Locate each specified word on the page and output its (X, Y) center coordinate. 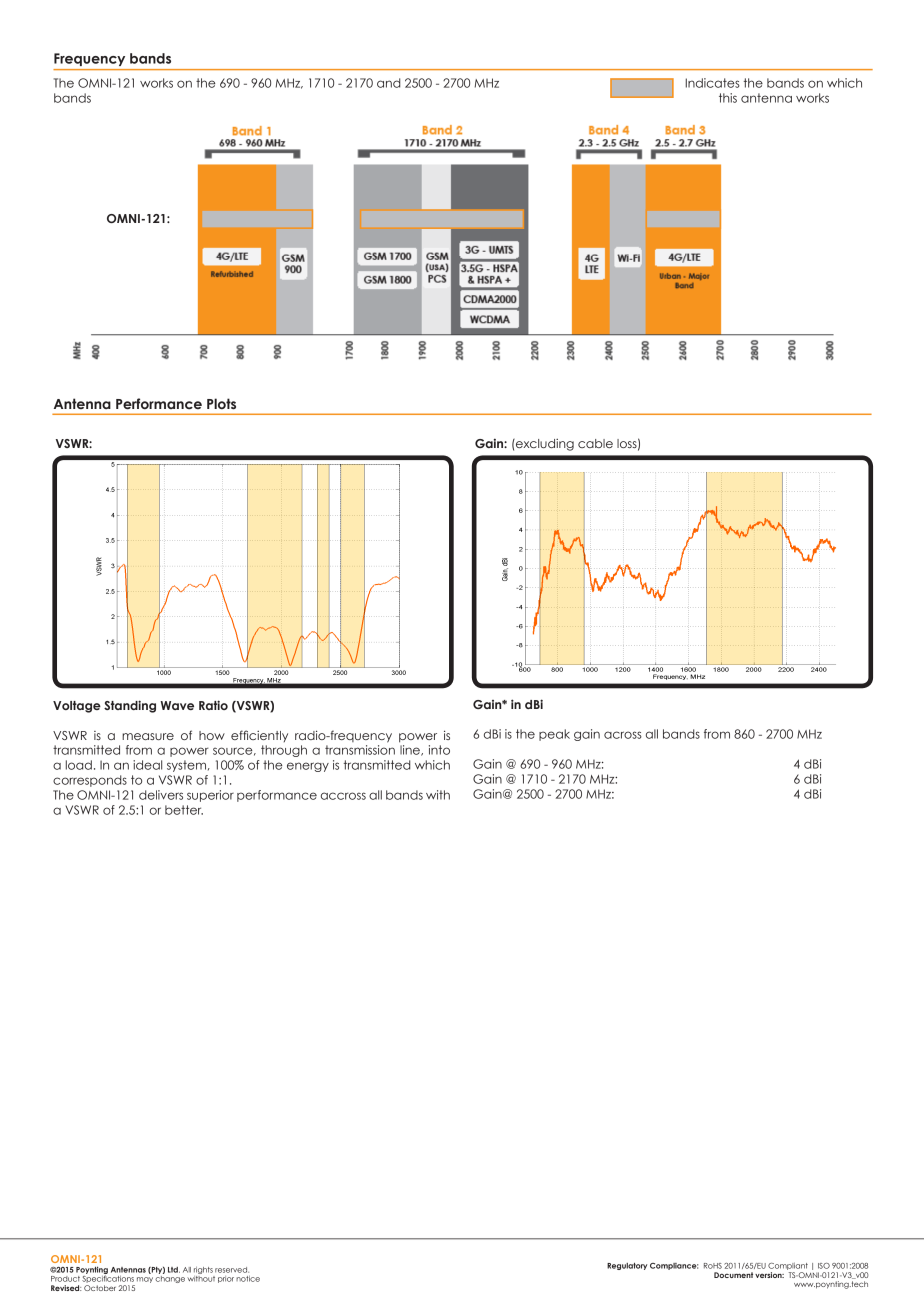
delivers (161, 795)
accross (343, 796)
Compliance (674, 1266)
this (728, 98)
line (411, 750)
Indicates (712, 83)
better (184, 810)
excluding (544, 445)
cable (595, 443)
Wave (177, 705)
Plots (221, 403)
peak (554, 735)
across (623, 735)
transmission (360, 750)
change (170, 1278)
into (439, 750)
